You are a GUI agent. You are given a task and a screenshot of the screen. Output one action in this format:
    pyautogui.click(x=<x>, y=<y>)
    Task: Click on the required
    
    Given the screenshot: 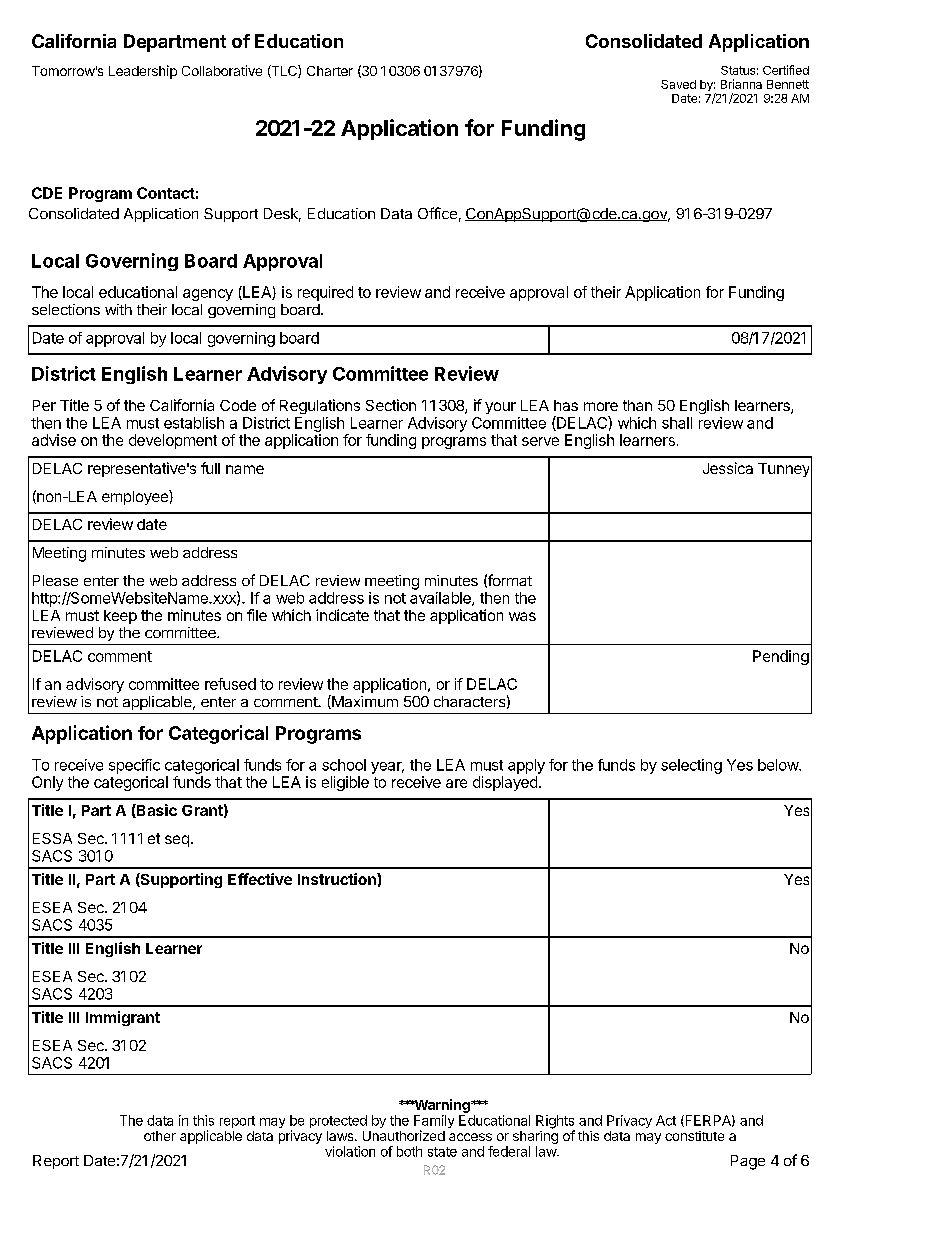 What is the action you would take?
    pyautogui.click(x=325, y=293)
